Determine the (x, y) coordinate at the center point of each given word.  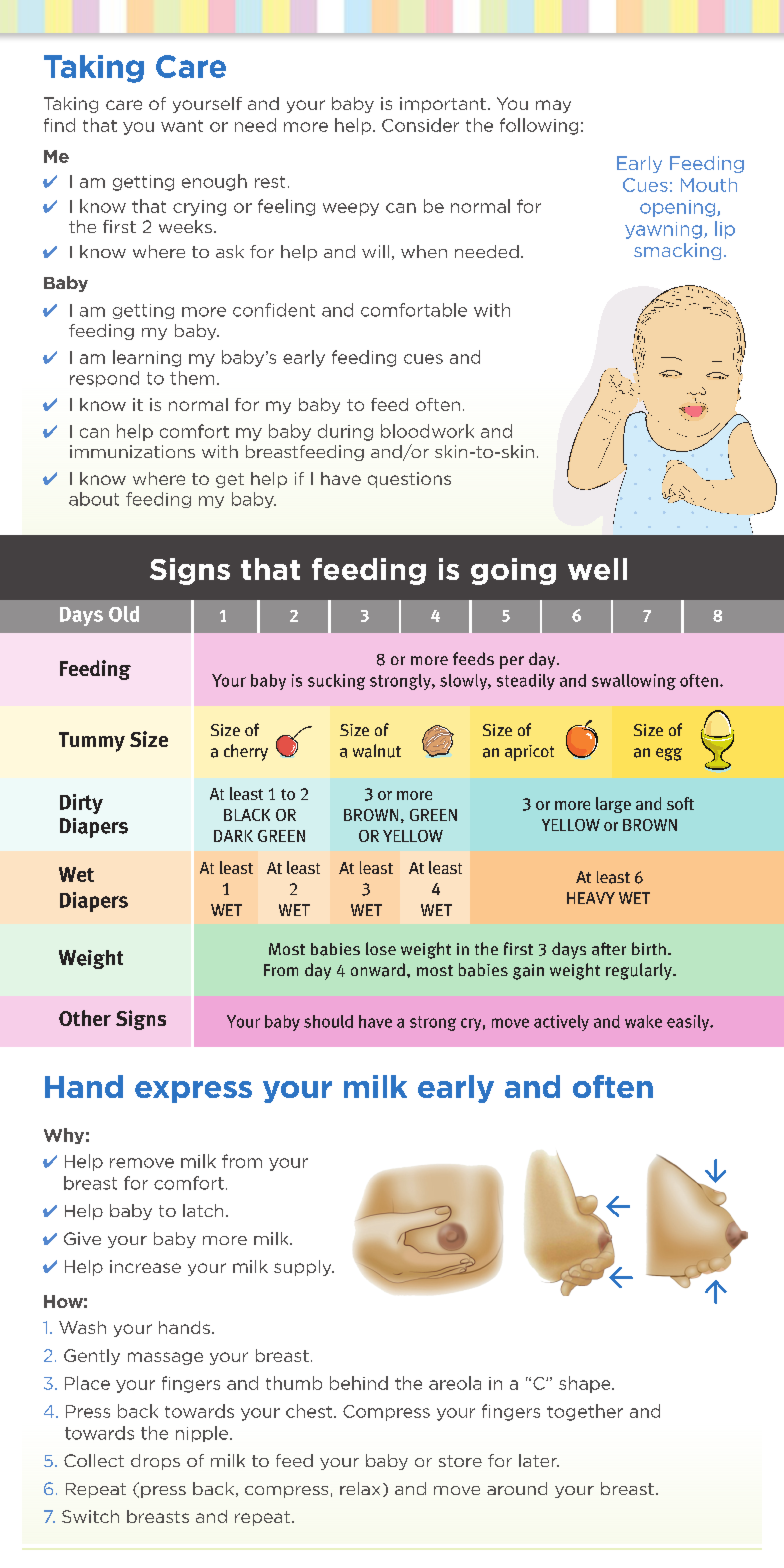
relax (360, 1488)
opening (679, 208)
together (585, 1412)
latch (203, 1210)
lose (381, 948)
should (328, 1021)
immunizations (132, 451)
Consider (420, 125)
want (182, 126)
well (597, 569)
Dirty (81, 804)
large (613, 805)
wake (643, 1021)
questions (409, 480)
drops (155, 1462)
